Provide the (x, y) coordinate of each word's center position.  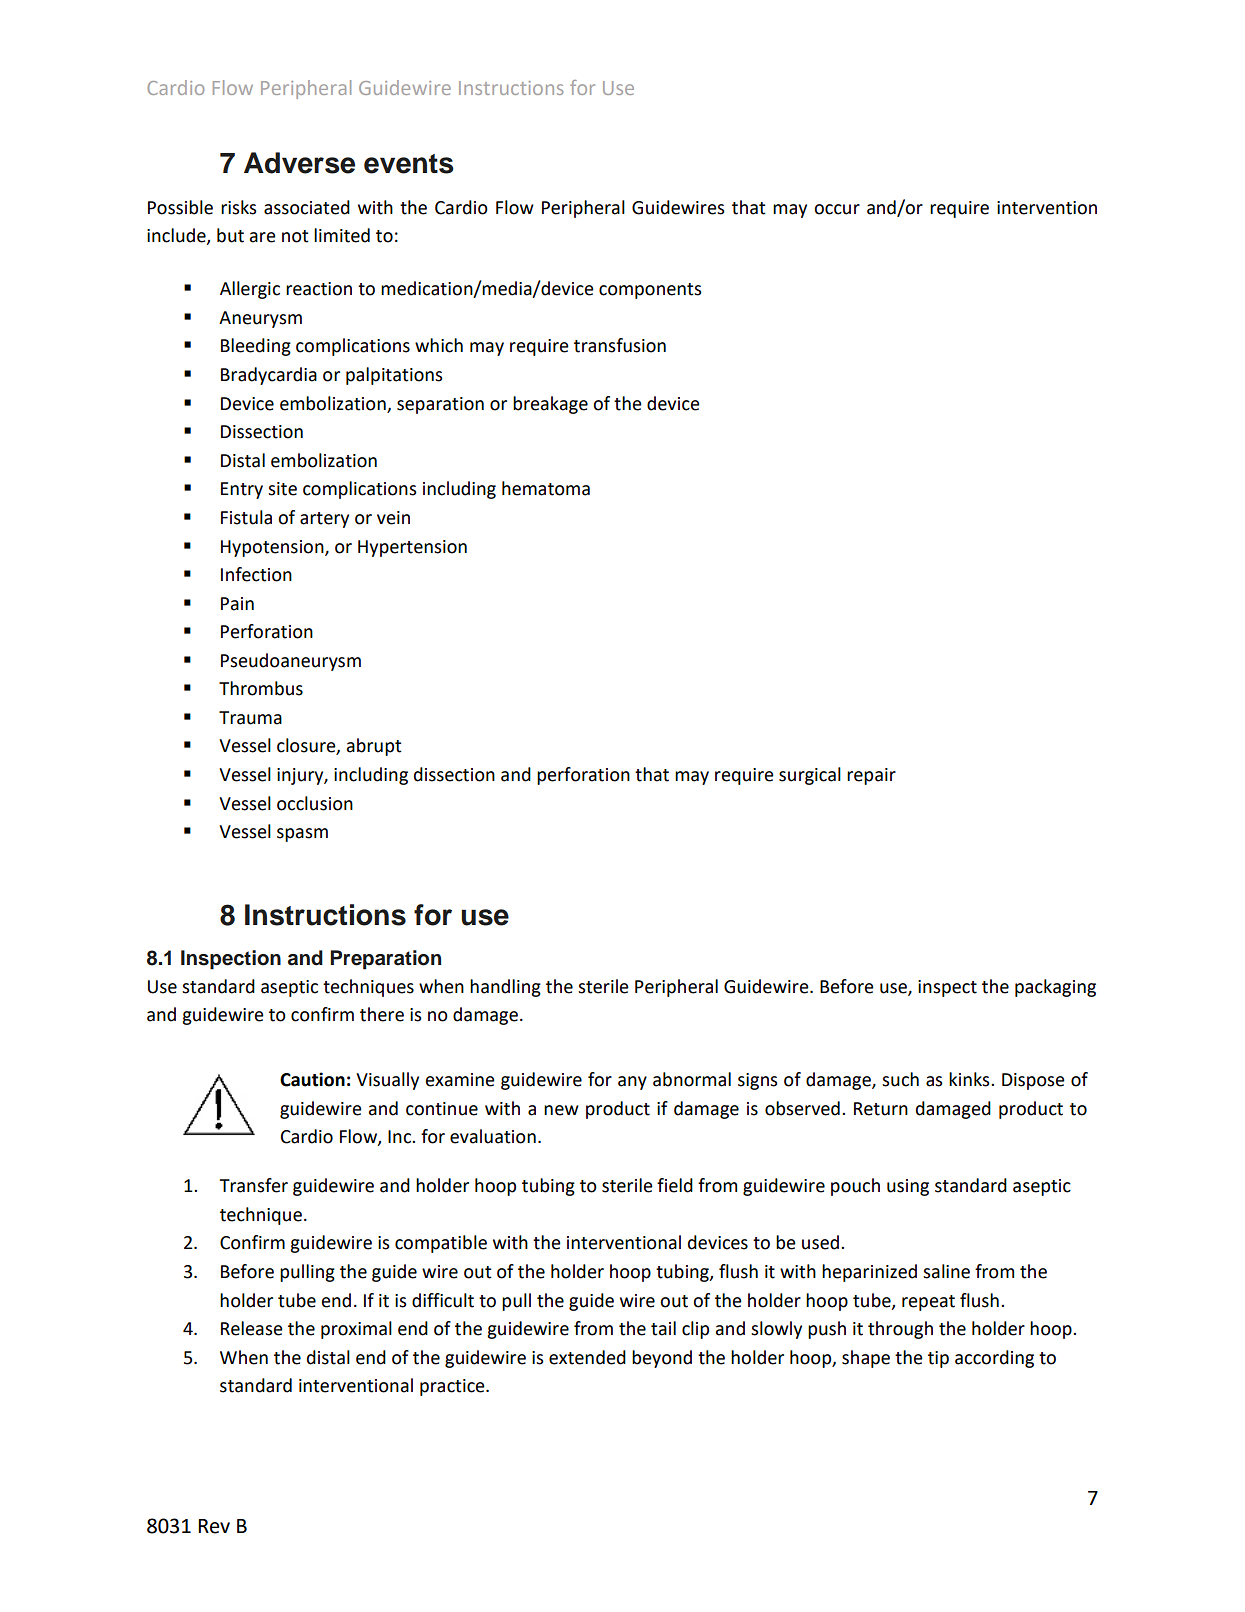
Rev (214, 1526)
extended (587, 1357)
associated (307, 207)
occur (837, 209)
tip (938, 1359)
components (650, 291)
